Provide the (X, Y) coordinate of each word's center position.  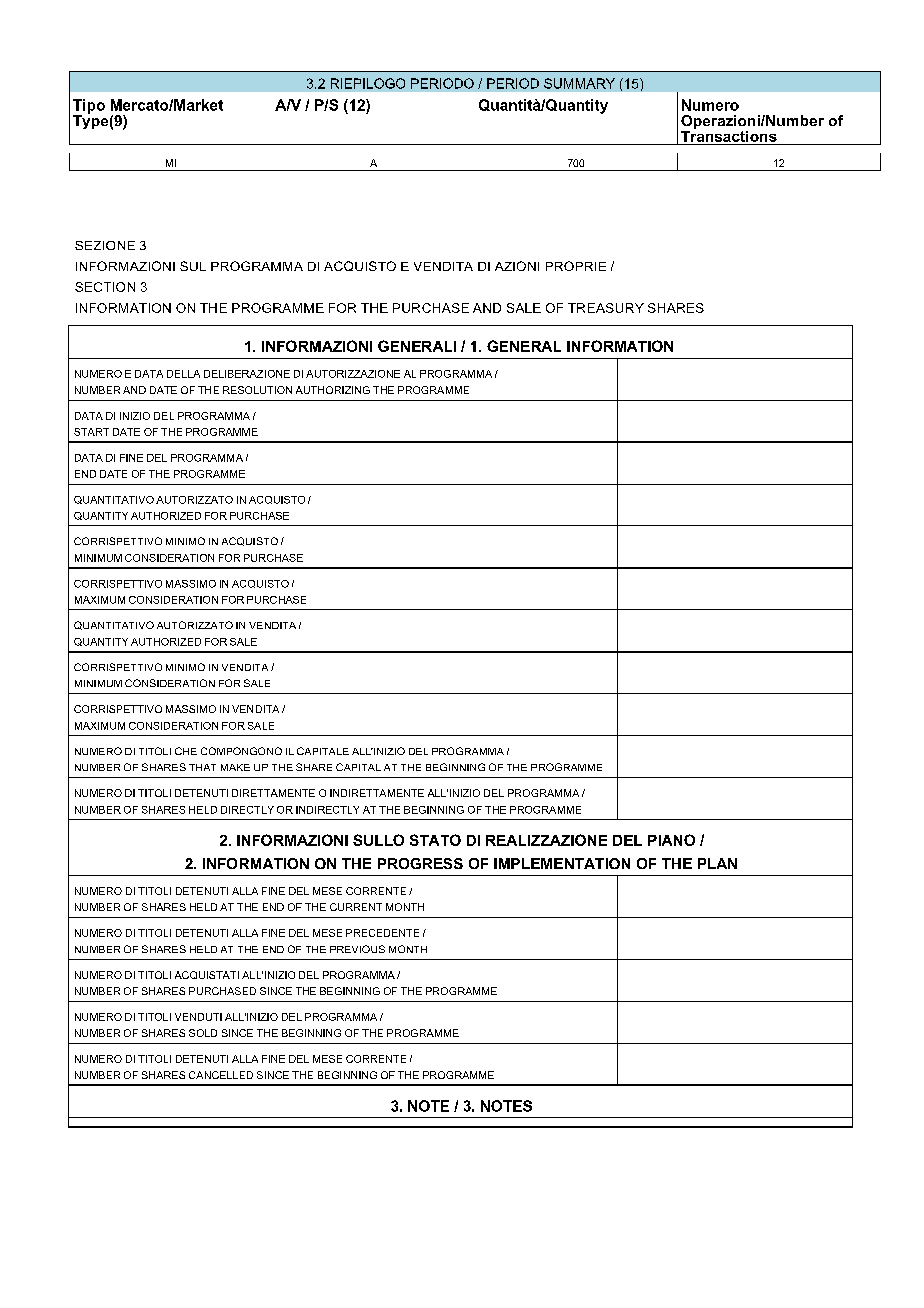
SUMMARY (579, 83)
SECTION (105, 287)
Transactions (729, 136)
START (91, 432)
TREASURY (606, 308)
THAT (202, 767)
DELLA (183, 374)
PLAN (717, 863)
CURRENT (356, 907)
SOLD (203, 1033)
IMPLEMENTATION (562, 863)
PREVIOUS (357, 949)
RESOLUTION (257, 390)
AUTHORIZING (333, 390)
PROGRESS (420, 863)
